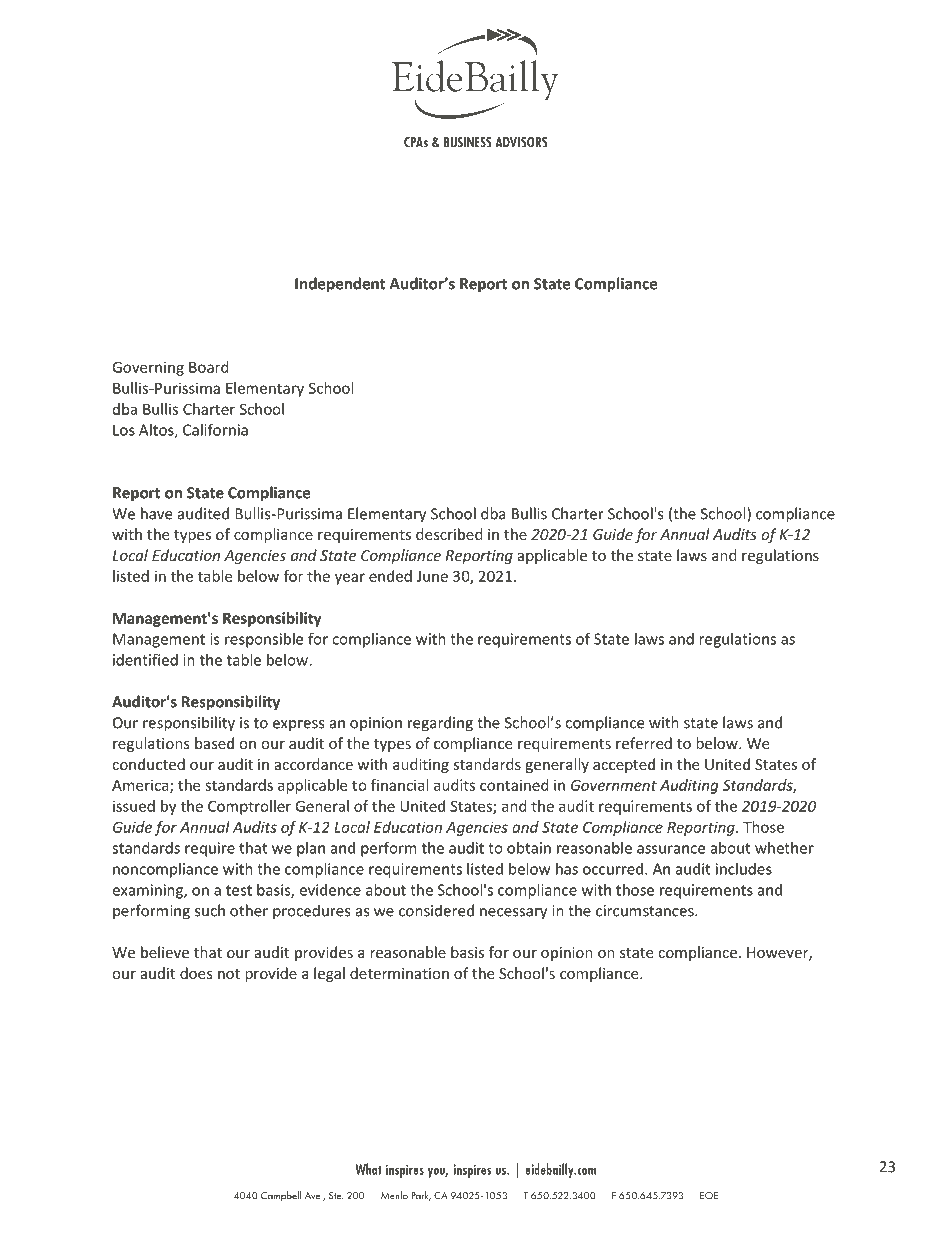 This image has width=952, height=1233. Describe the element at coordinates (394, 1195) in the image. I see `Menlo` at that location.
